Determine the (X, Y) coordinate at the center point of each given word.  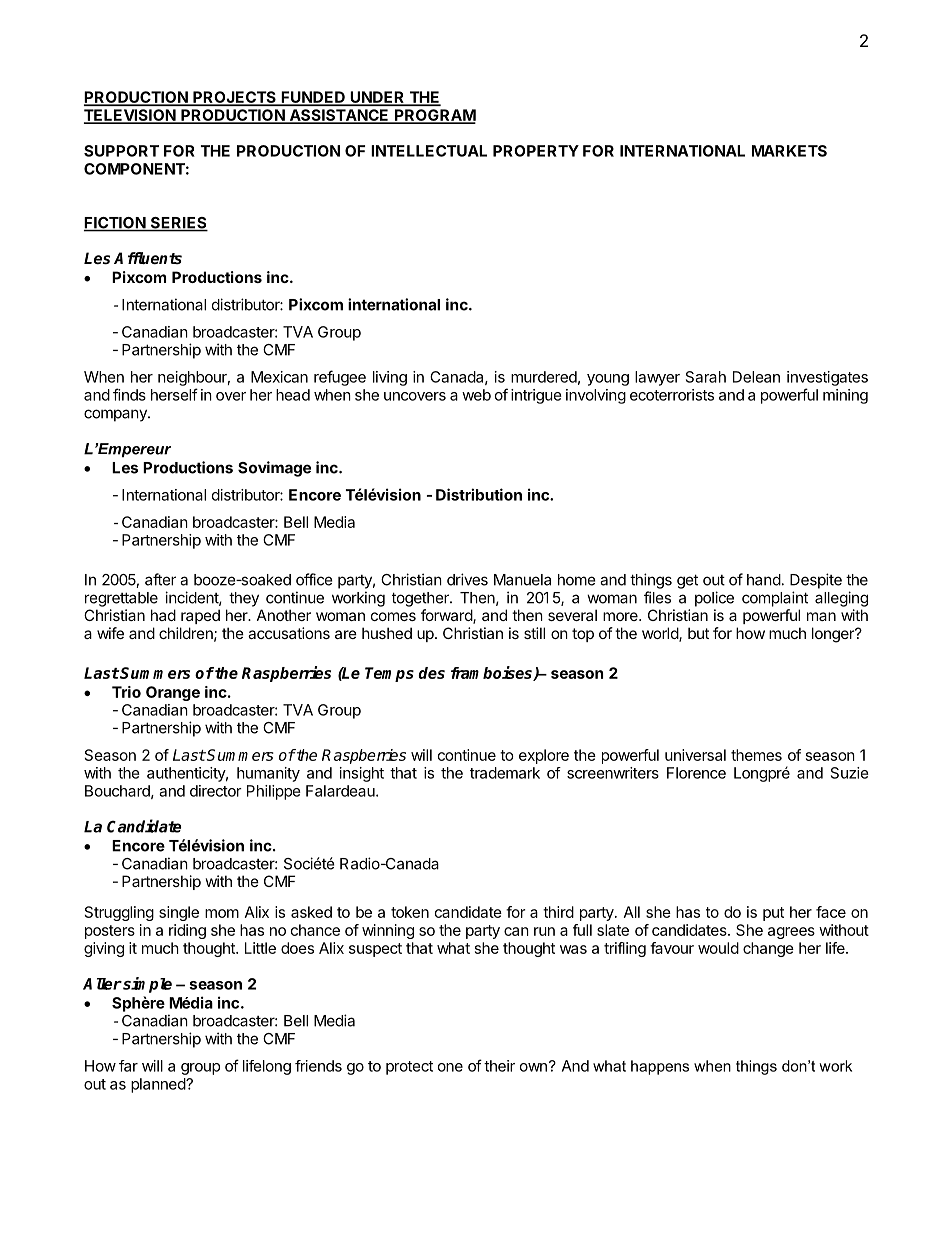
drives (467, 579)
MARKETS (789, 151)
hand (764, 580)
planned (159, 1085)
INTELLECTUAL (429, 151)
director (216, 791)
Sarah (706, 377)
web (476, 395)
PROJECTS (234, 98)
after (160, 579)
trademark (505, 773)
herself (174, 394)
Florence (696, 773)
